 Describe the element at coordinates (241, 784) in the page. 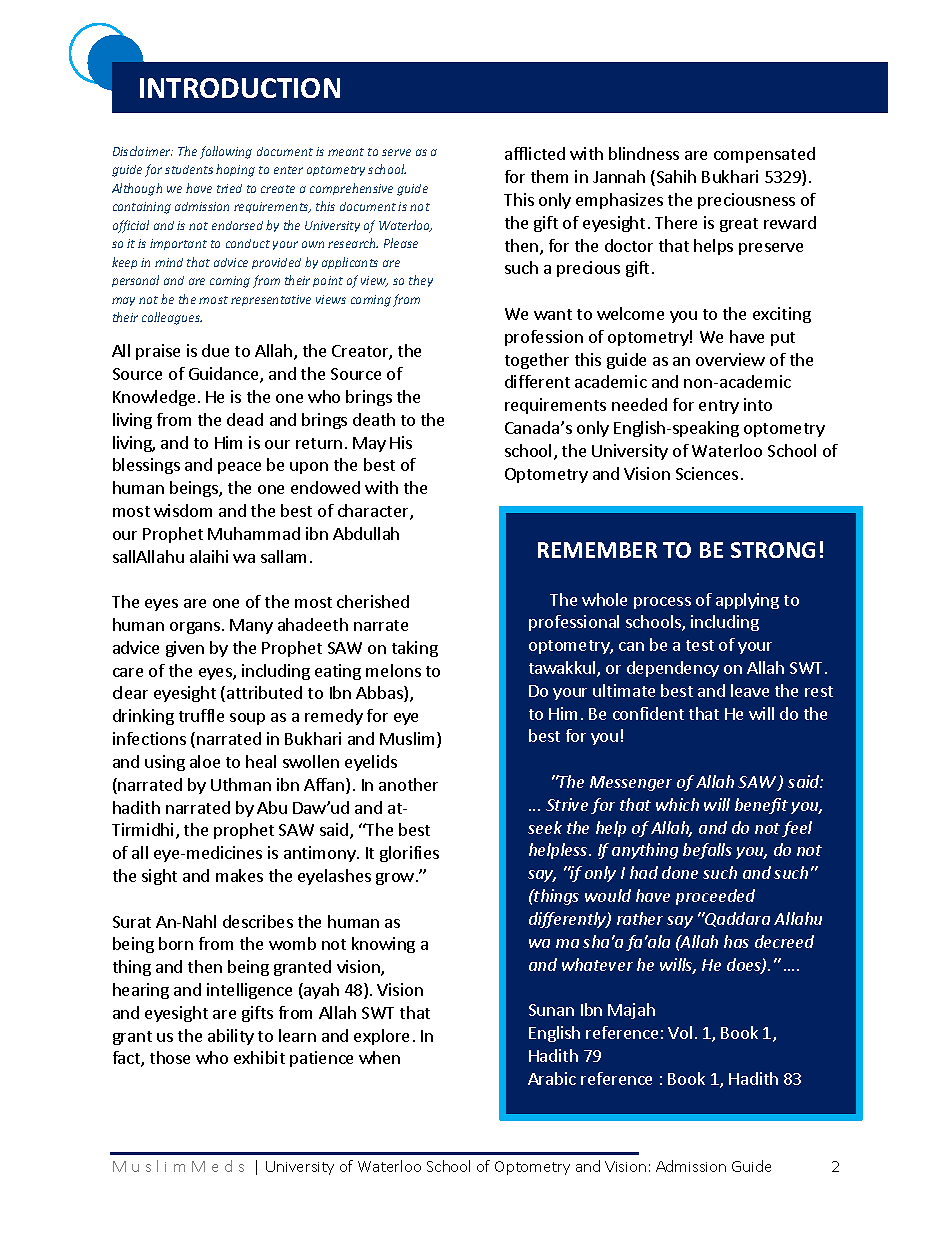

I see `Uthman` at that location.
